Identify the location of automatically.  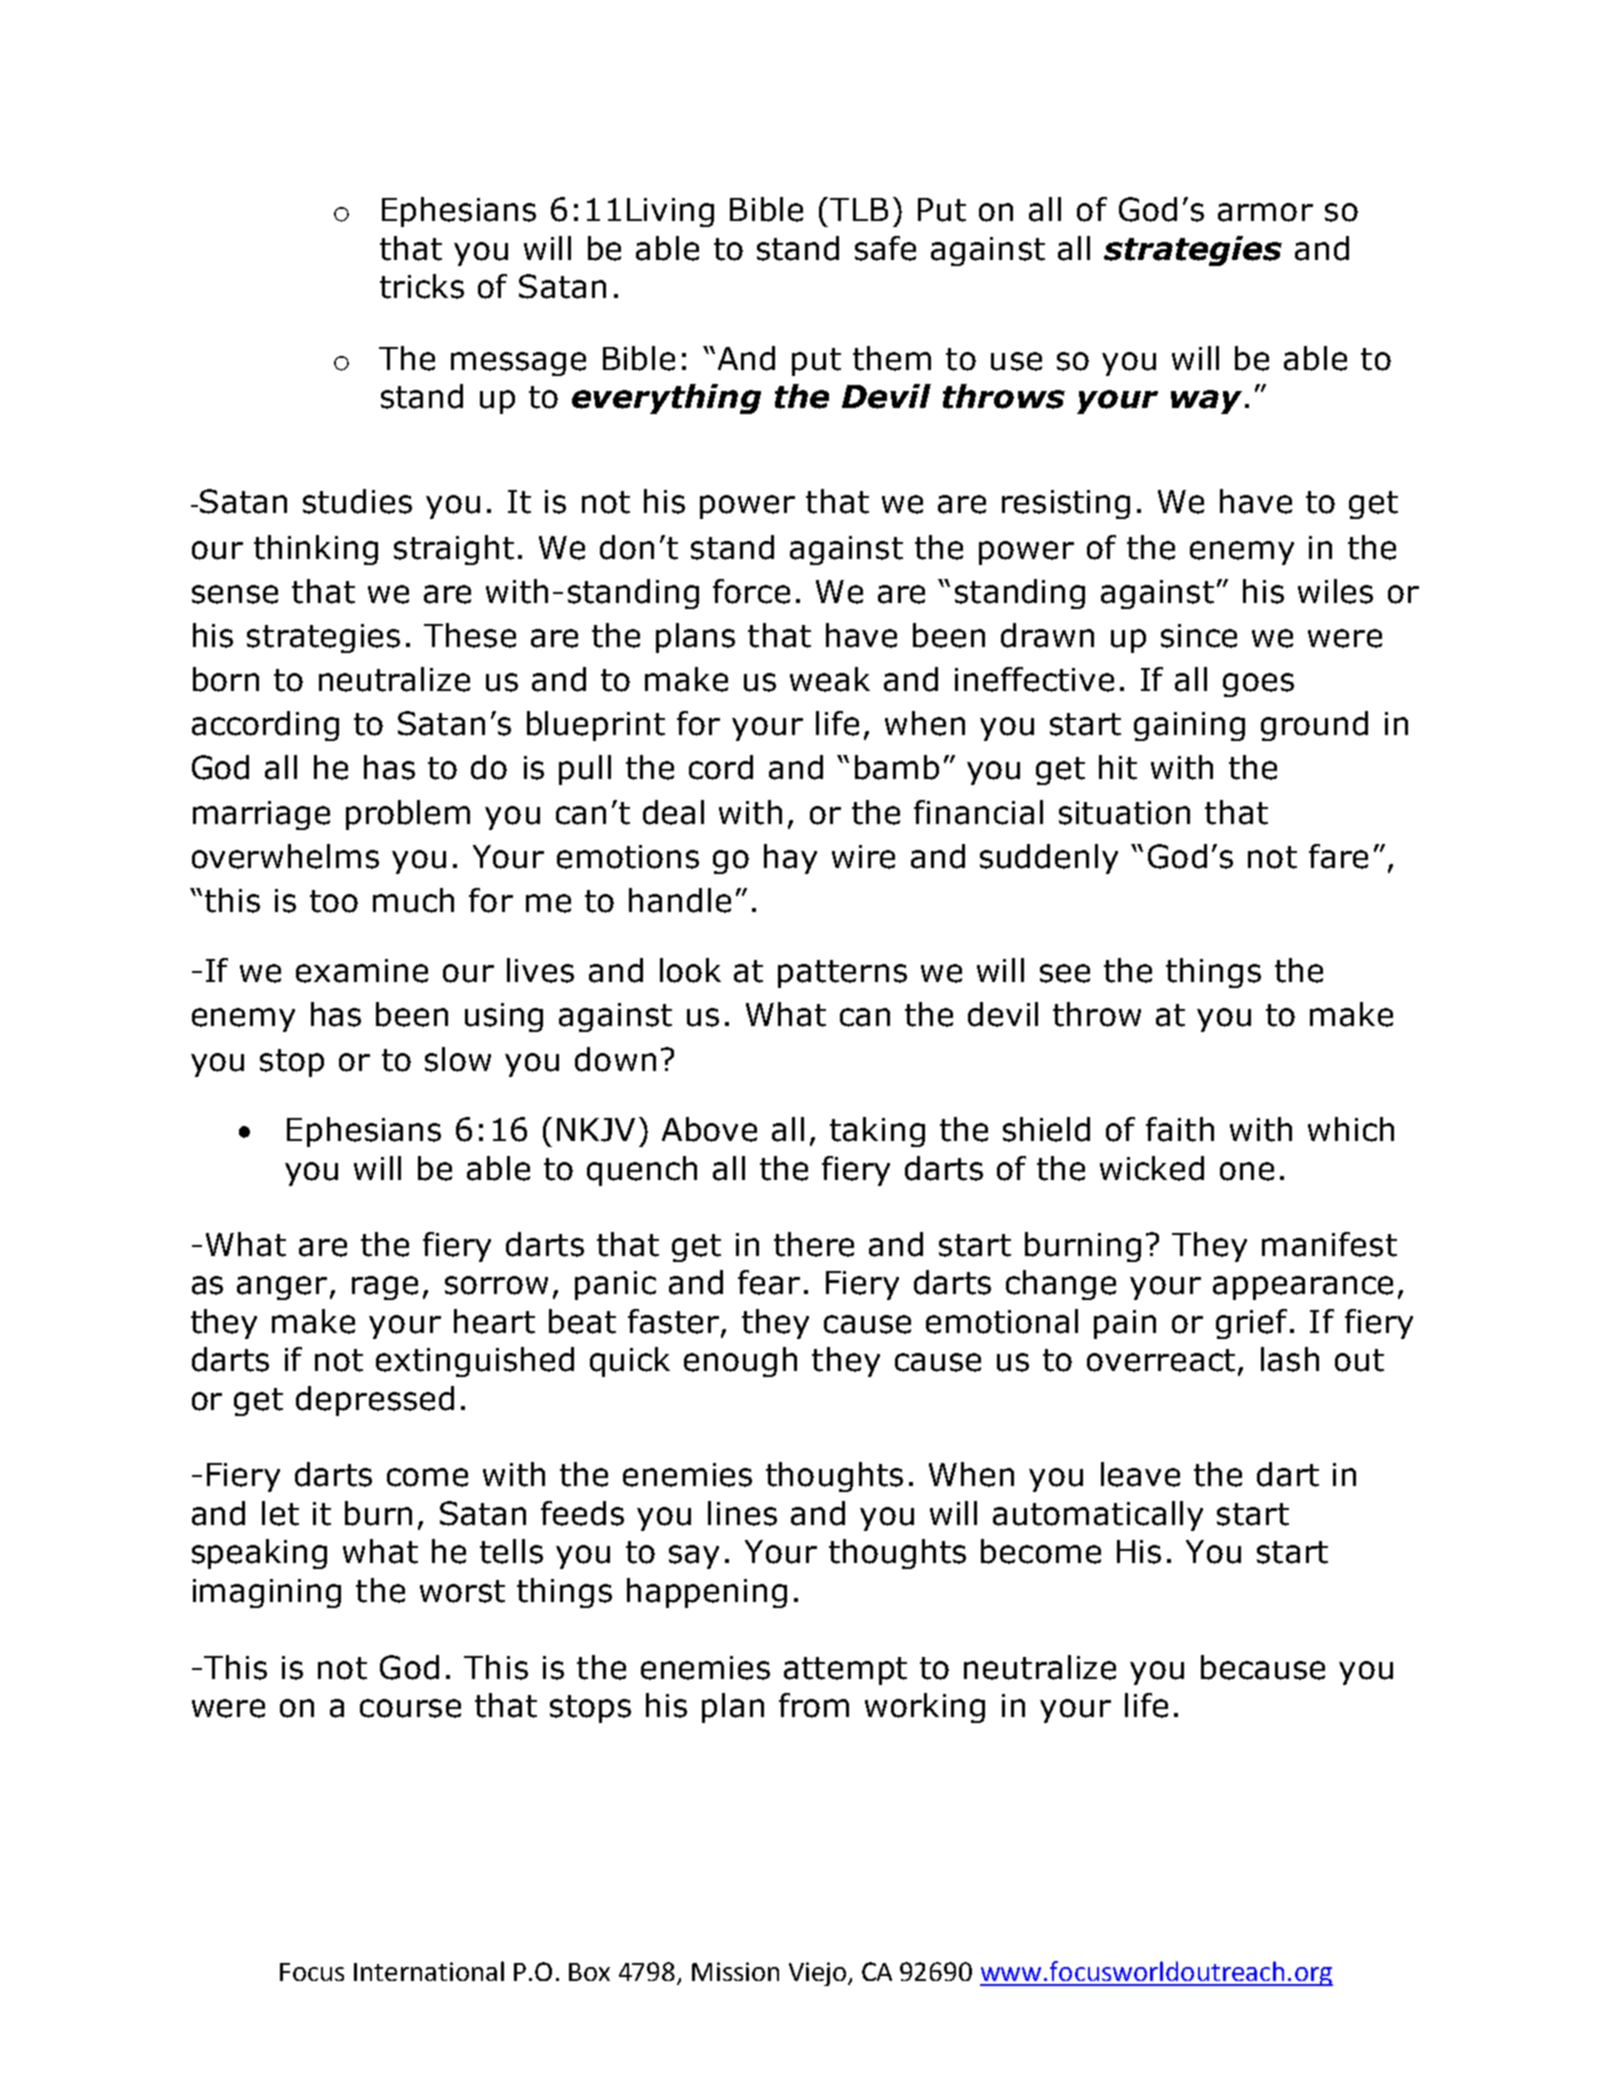
(1098, 1516).
